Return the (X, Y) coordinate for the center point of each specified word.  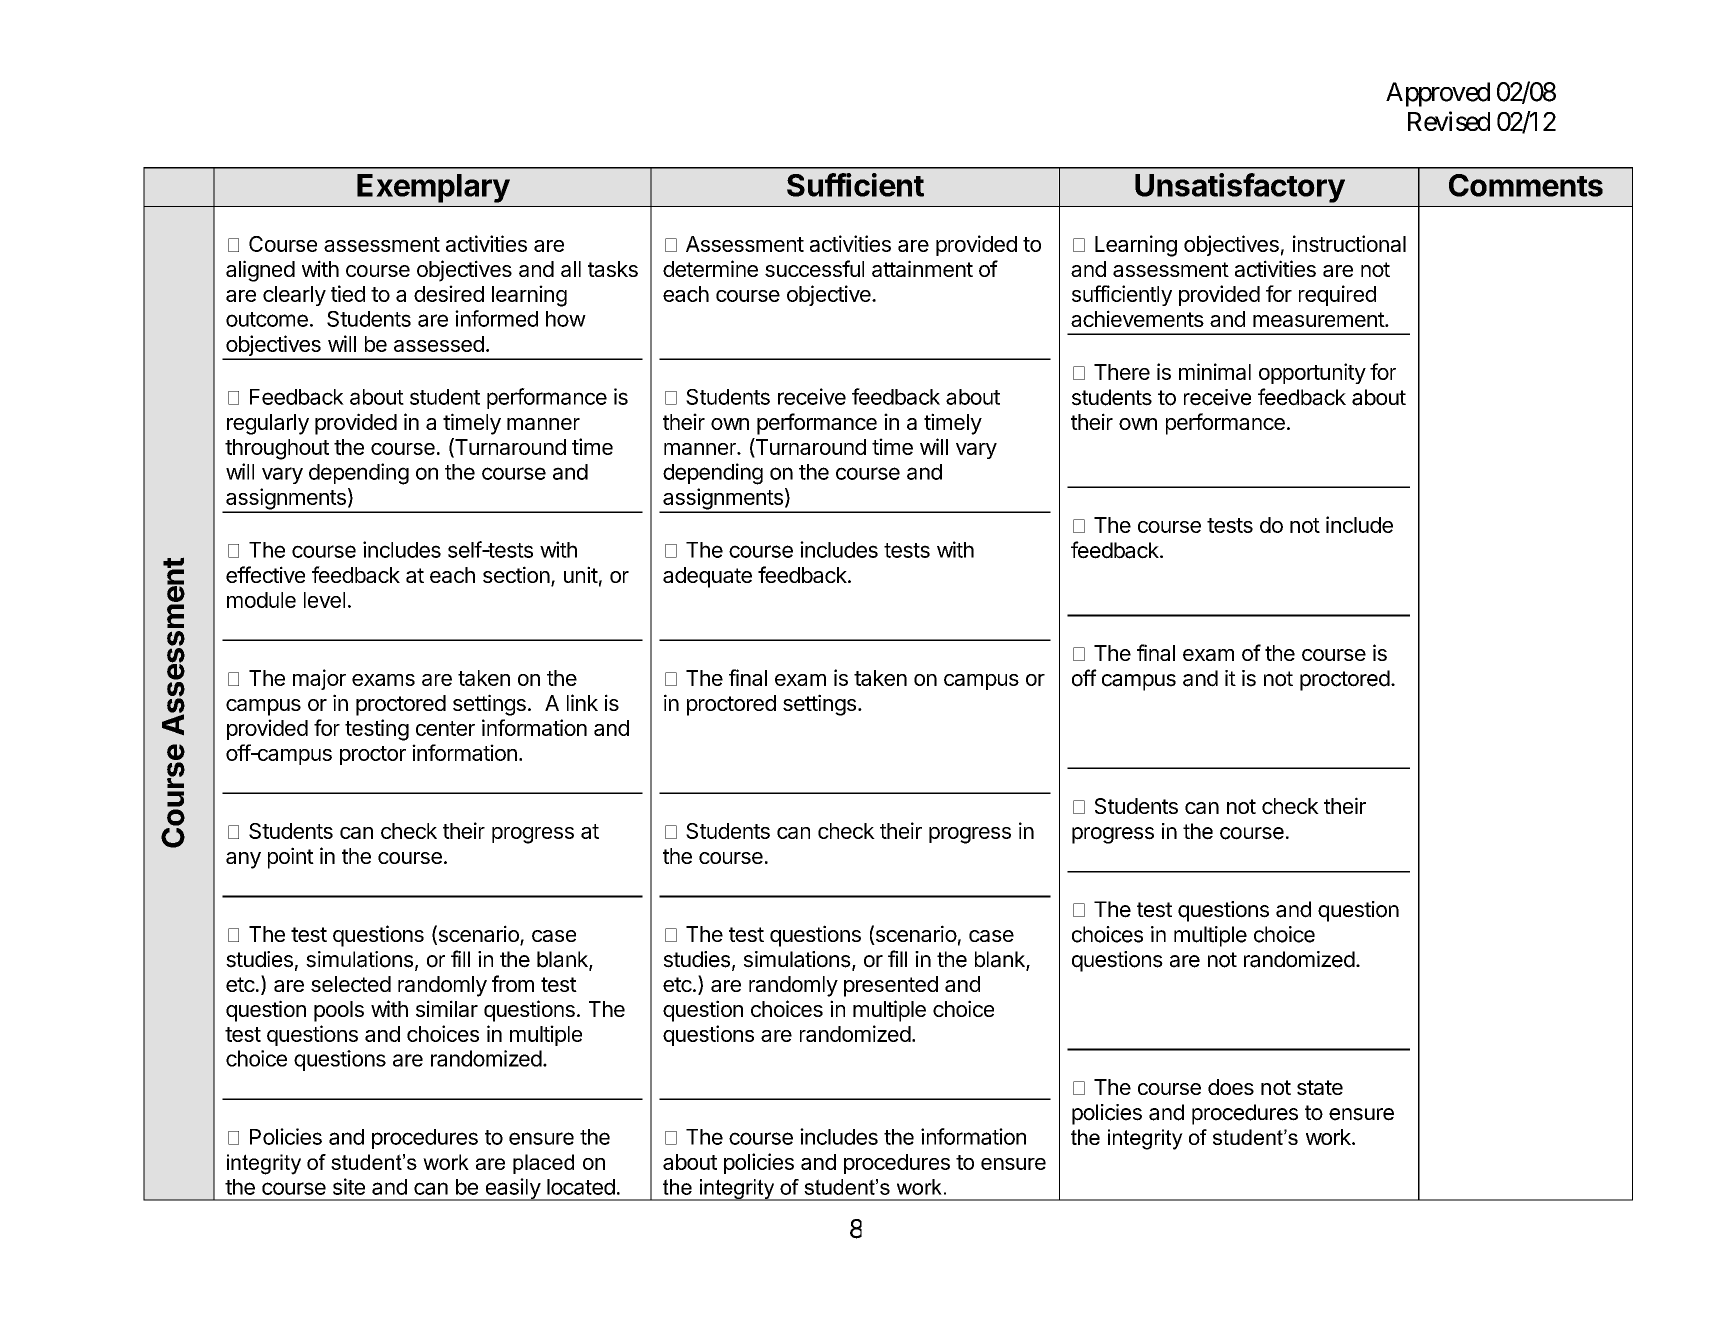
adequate (707, 577)
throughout (277, 449)
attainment (922, 268)
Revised (1449, 121)
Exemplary (433, 188)
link (582, 702)
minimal (1215, 371)
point (291, 858)
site (349, 1186)
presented (891, 986)
